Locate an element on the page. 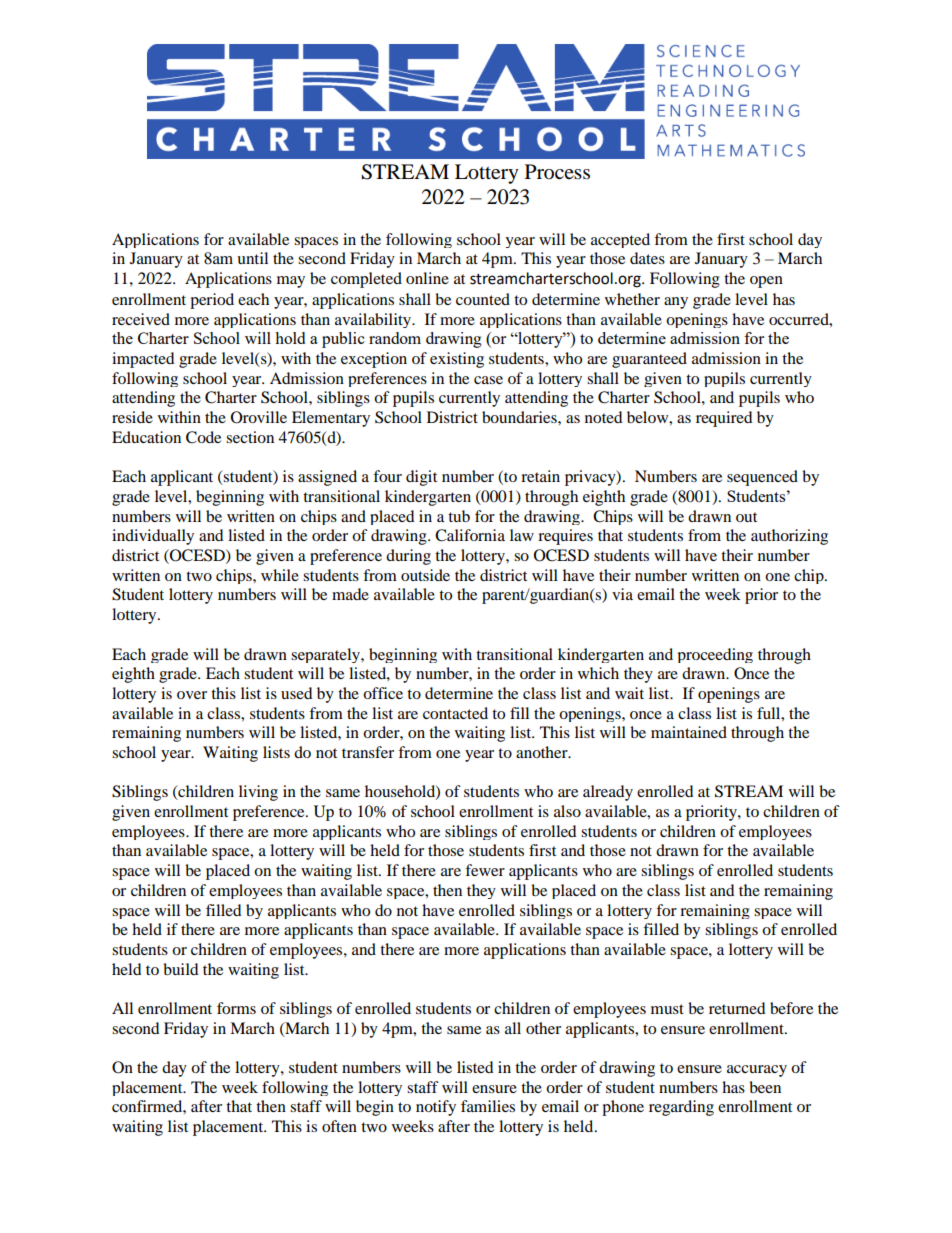  forms is located at coordinates (236, 1008).
